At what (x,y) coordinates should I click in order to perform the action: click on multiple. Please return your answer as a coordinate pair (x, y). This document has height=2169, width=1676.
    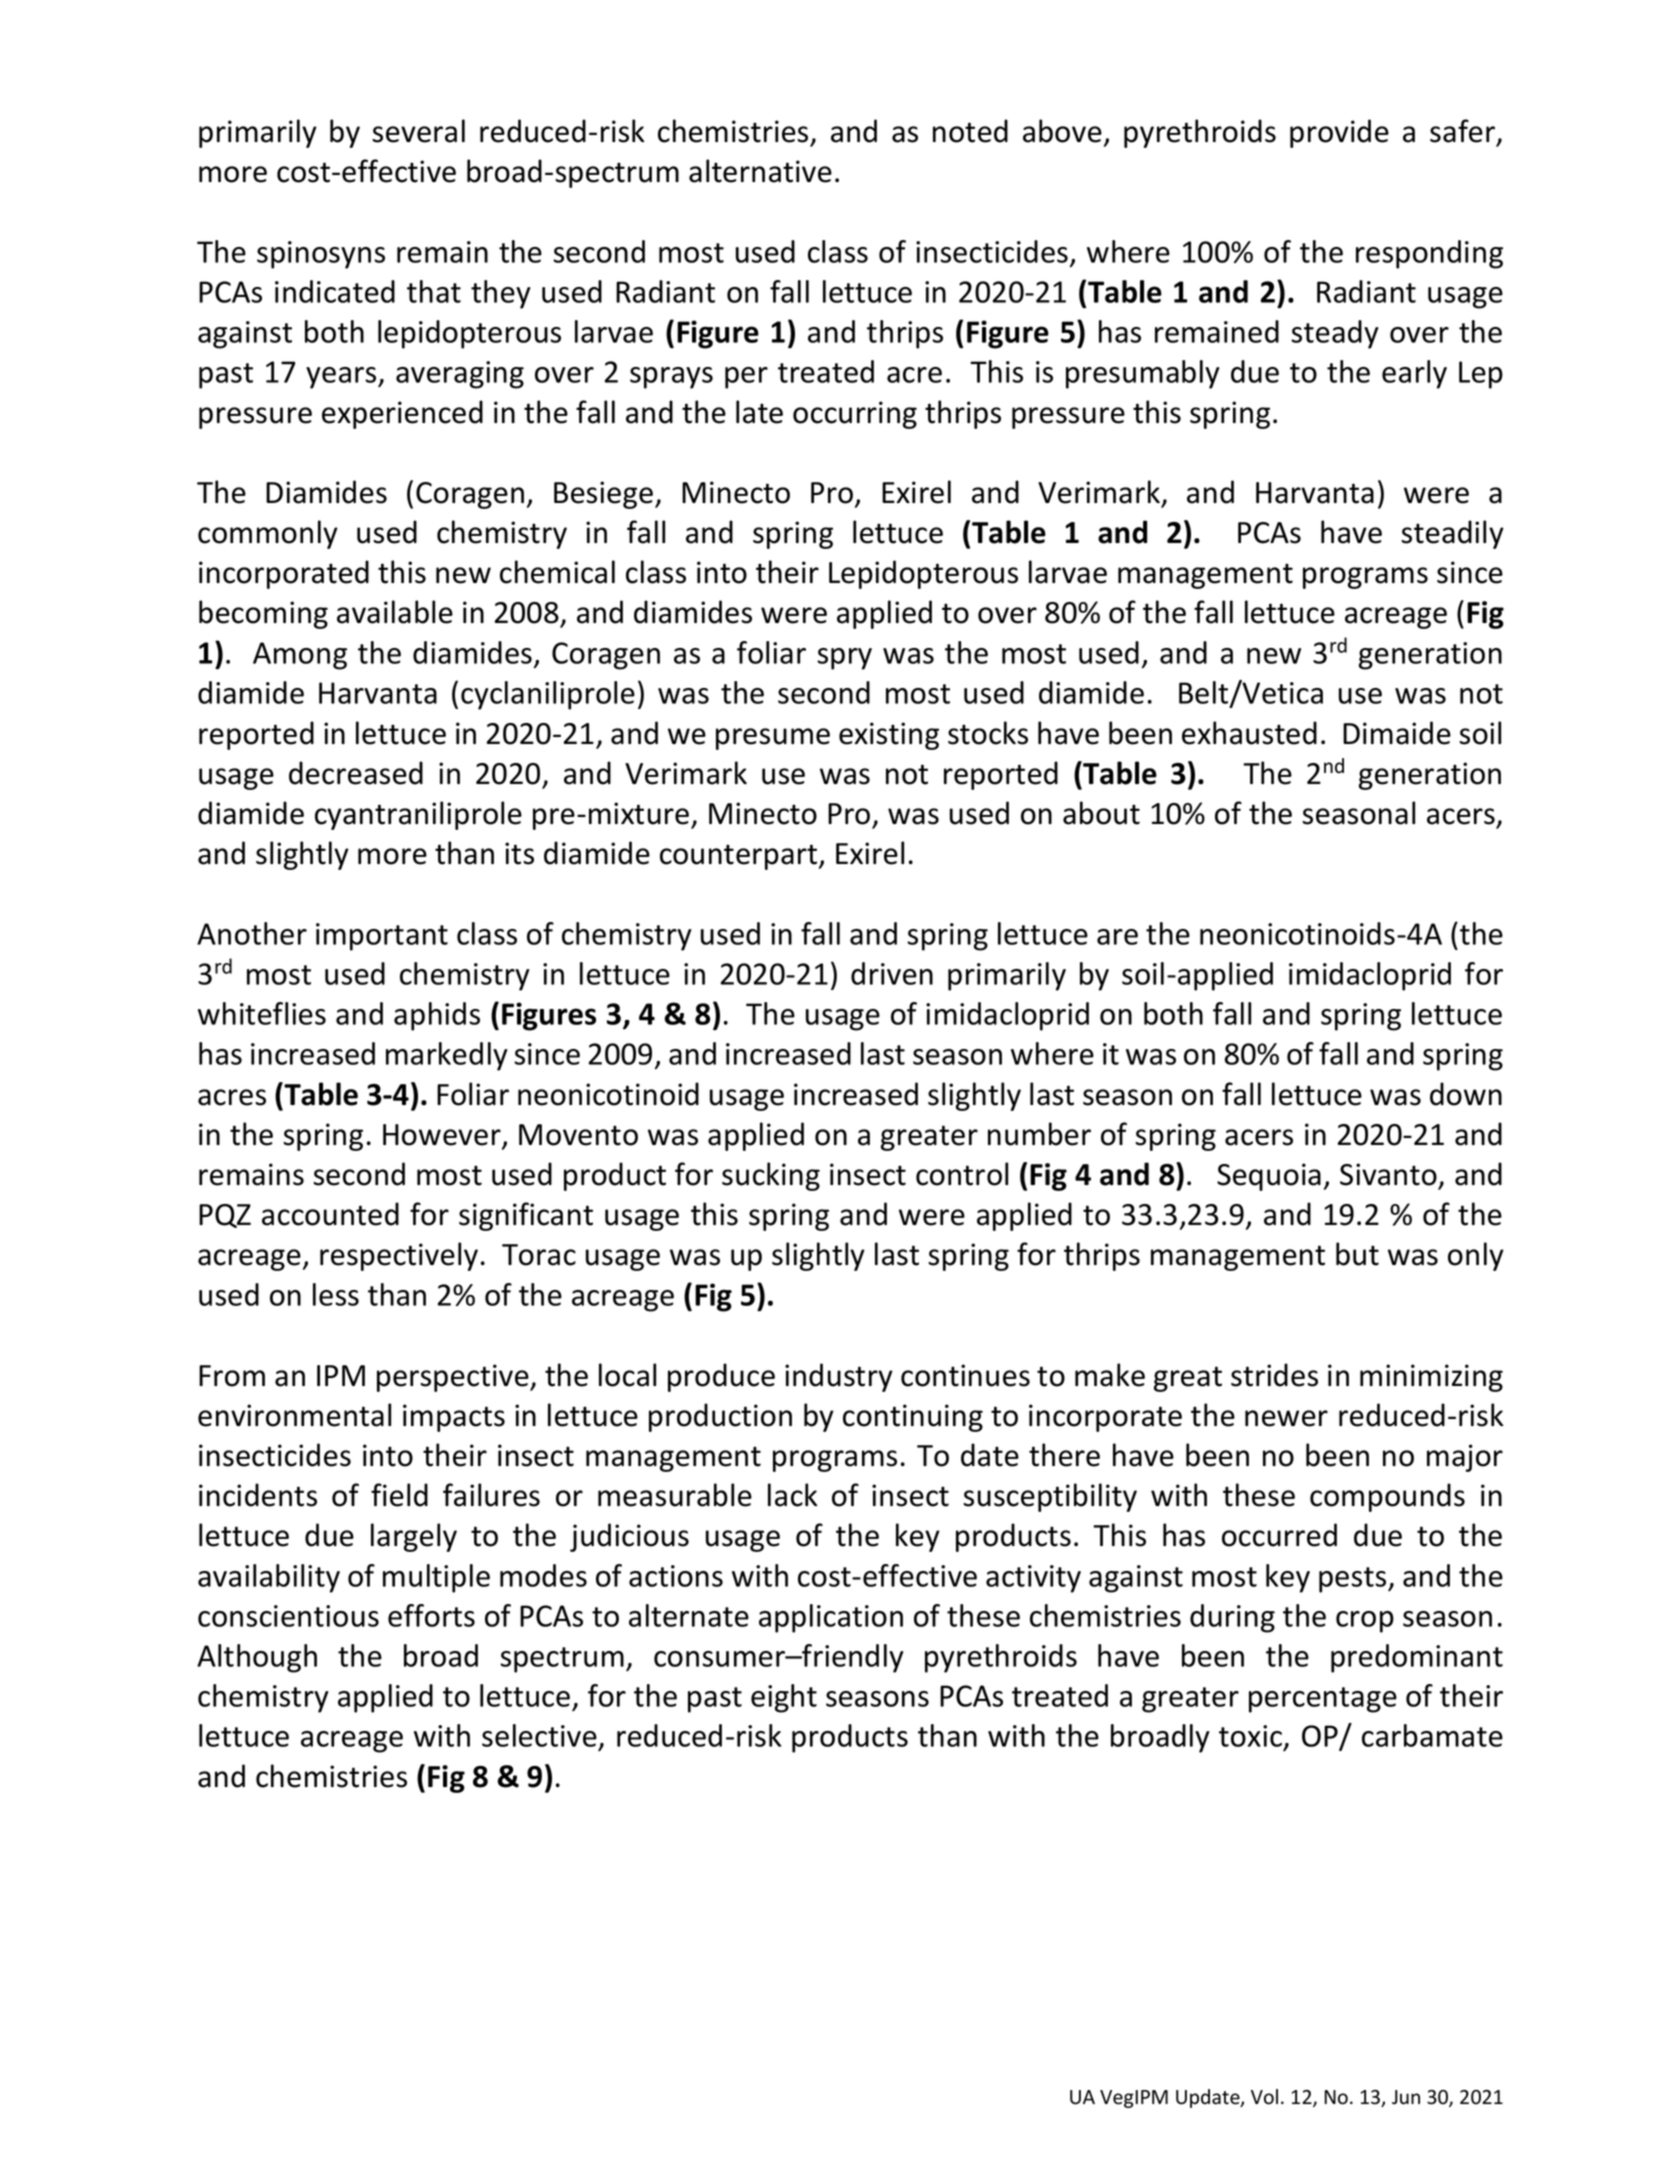
    Looking at the image, I should click on (436, 1578).
